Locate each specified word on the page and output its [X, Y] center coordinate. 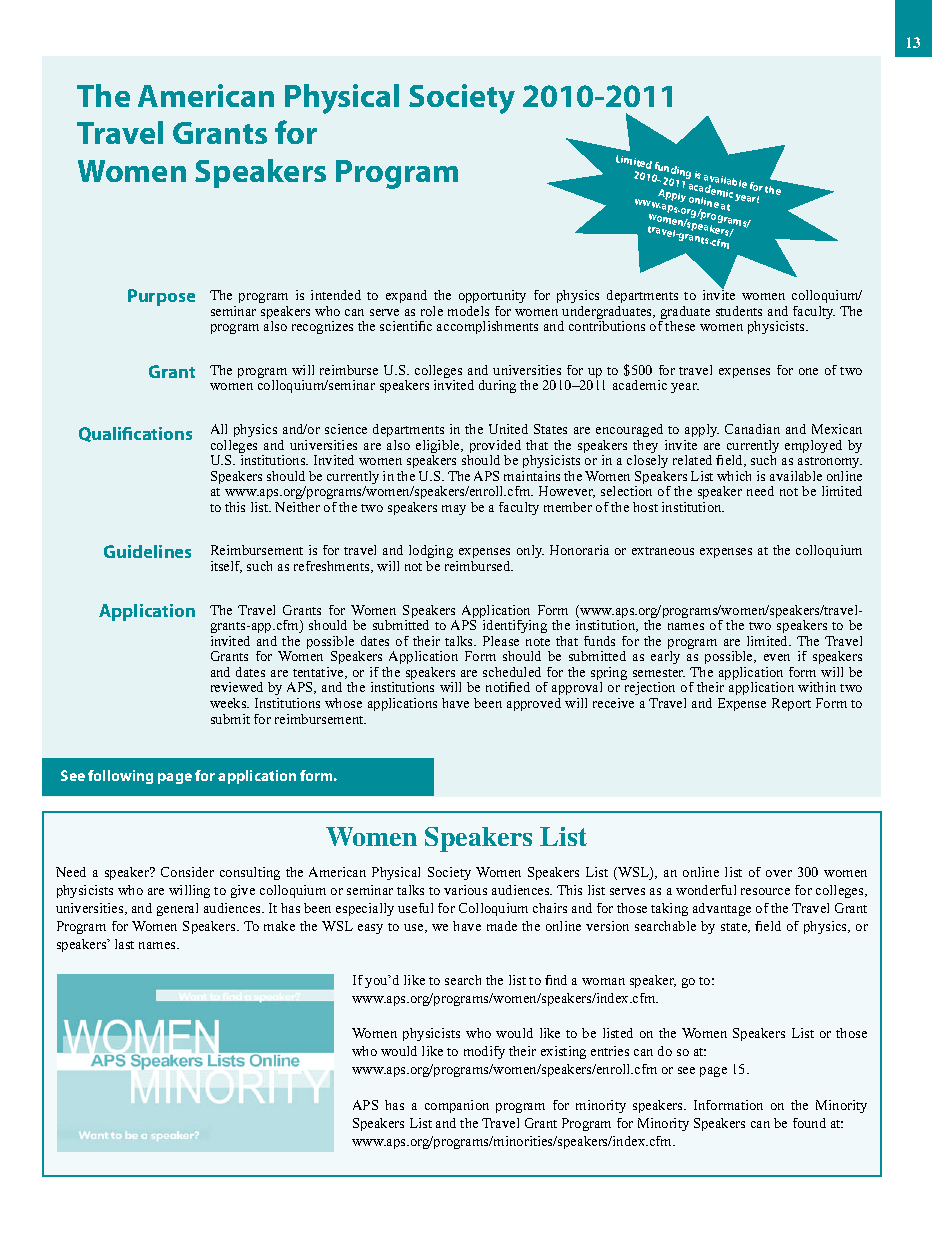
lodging [431, 553]
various [465, 890]
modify [484, 1052]
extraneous [663, 551]
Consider [187, 872]
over [779, 873]
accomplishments [487, 327]
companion [457, 1106]
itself [226, 567]
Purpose [161, 297]
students [739, 311]
